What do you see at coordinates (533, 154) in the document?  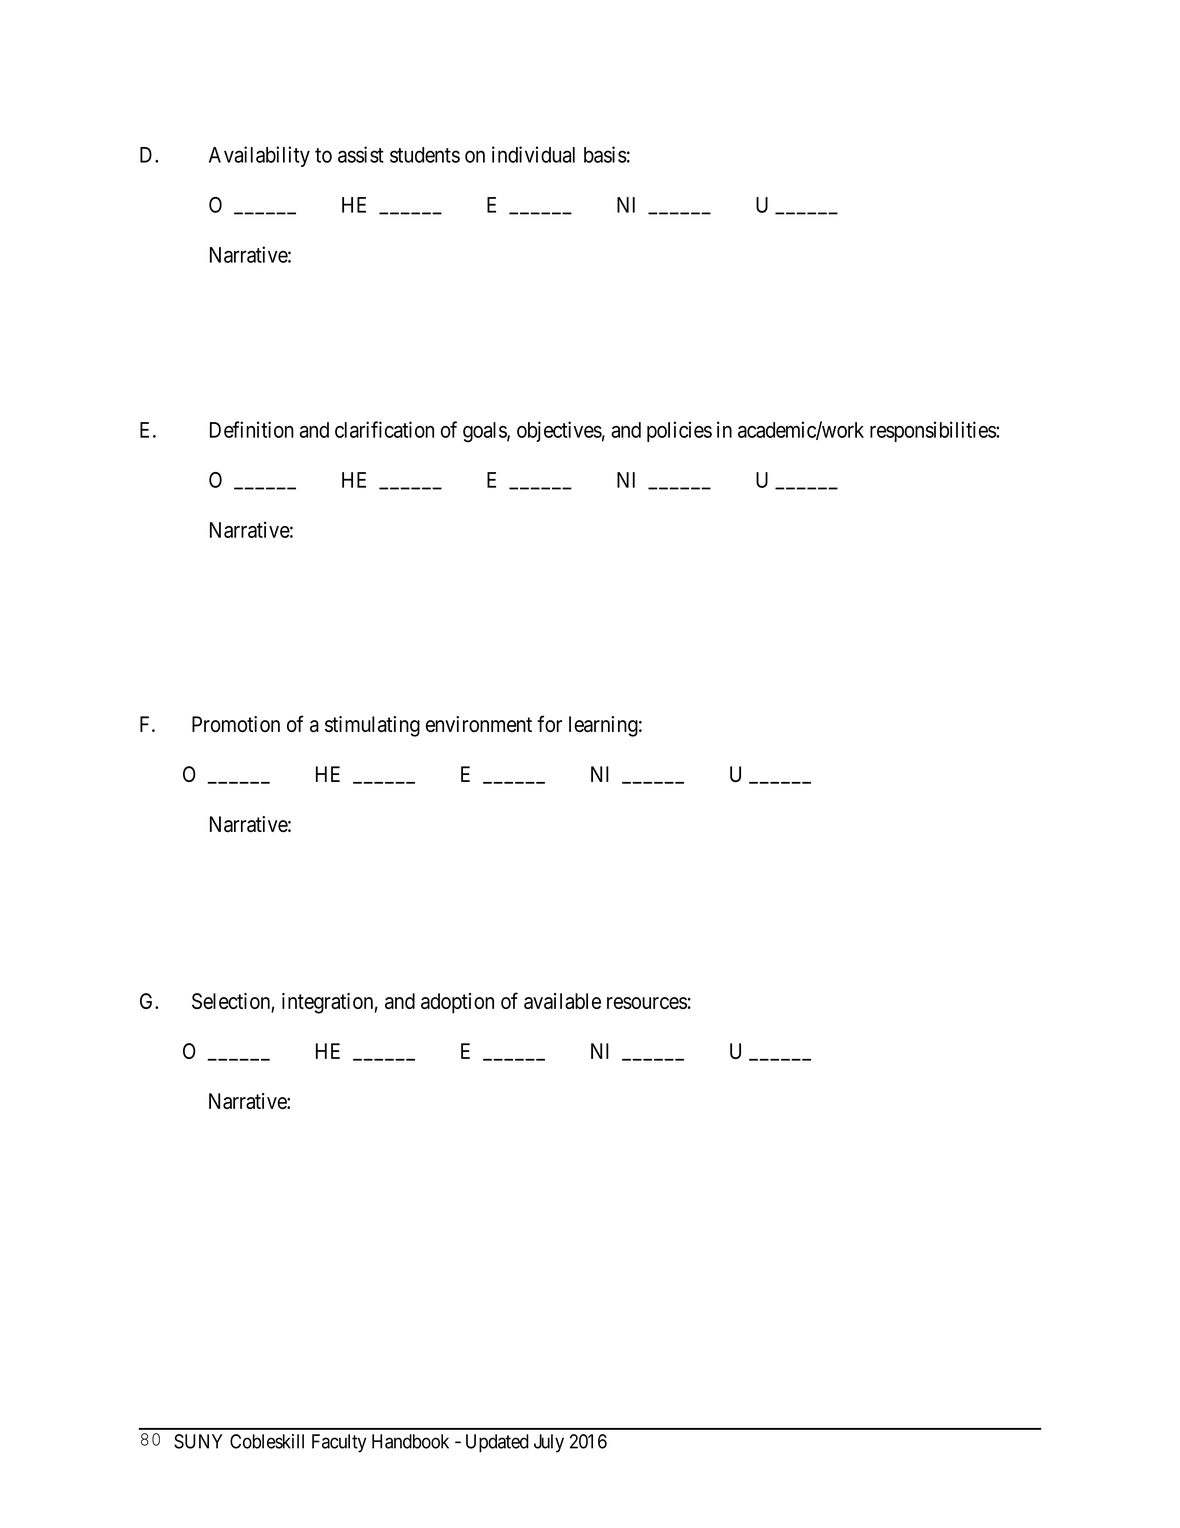 I see `individual` at bounding box center [533, 154].
